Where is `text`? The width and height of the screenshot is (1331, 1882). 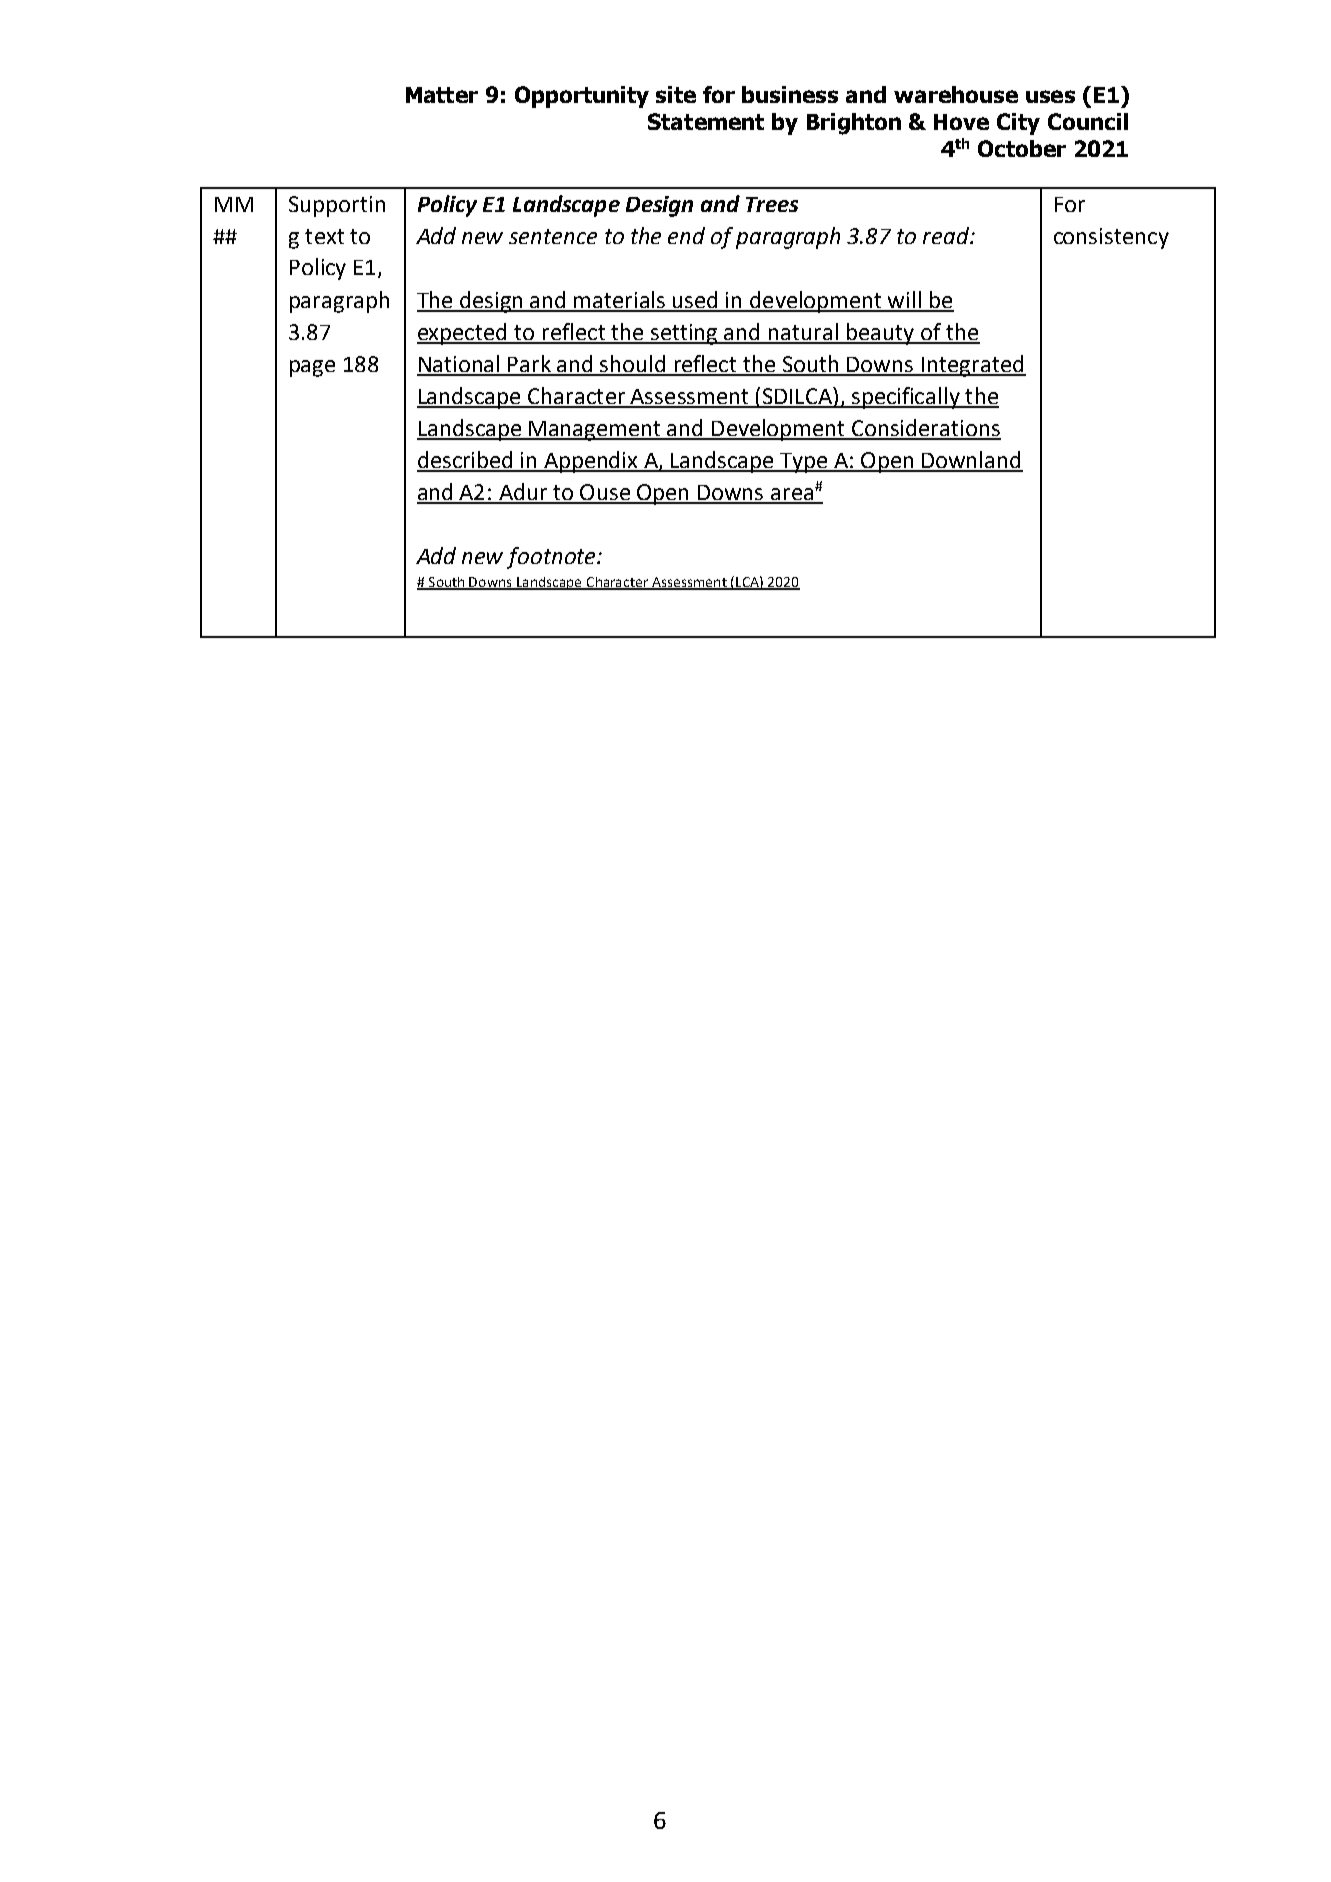 text is located at coordinates (324, 236).
